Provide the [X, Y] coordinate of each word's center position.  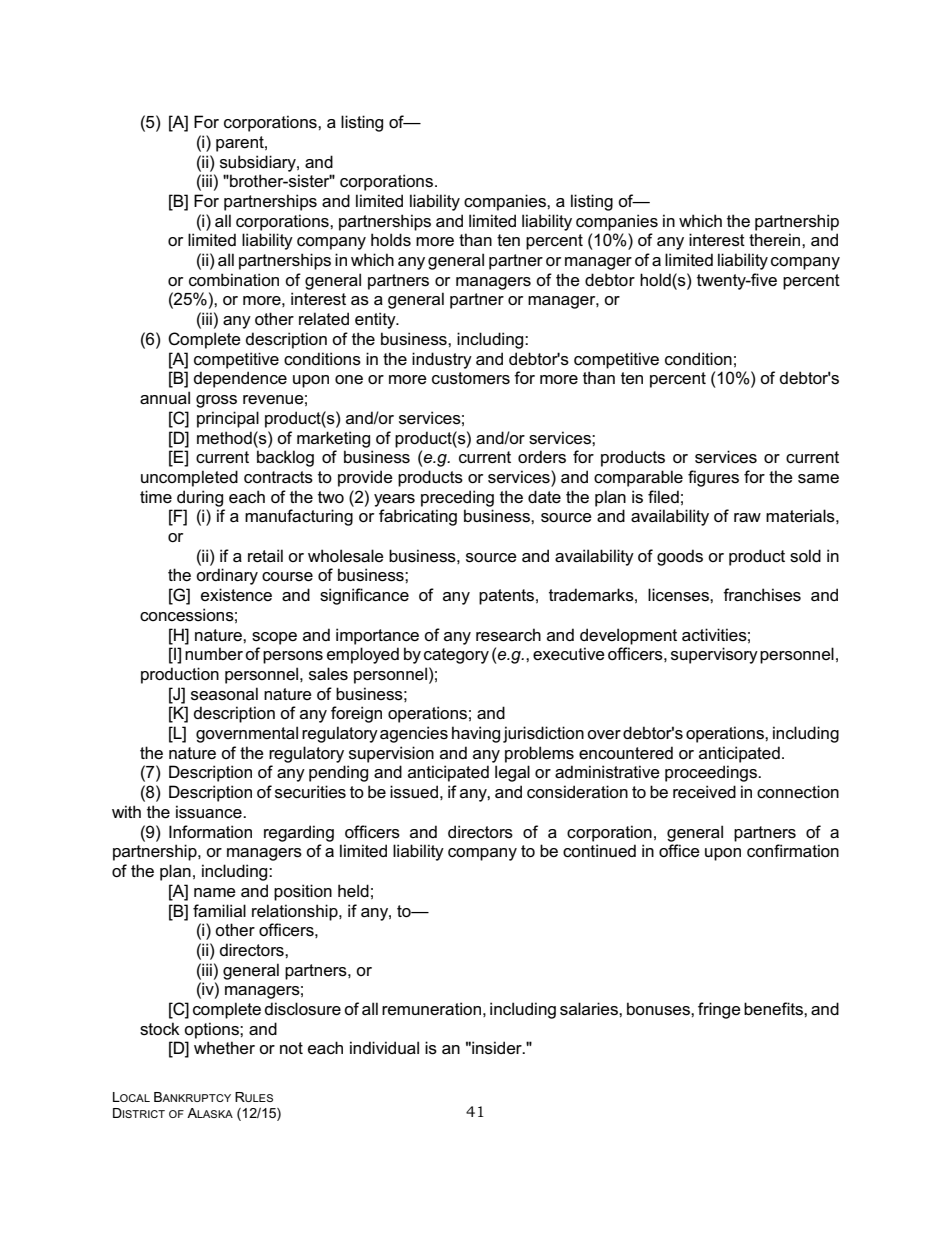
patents [508, 597]
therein [776, 239]
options [212, 1030]
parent [241, 144]
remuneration [431, 1009]
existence [236, 595]
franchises [762, 595]
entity [376, 320]
